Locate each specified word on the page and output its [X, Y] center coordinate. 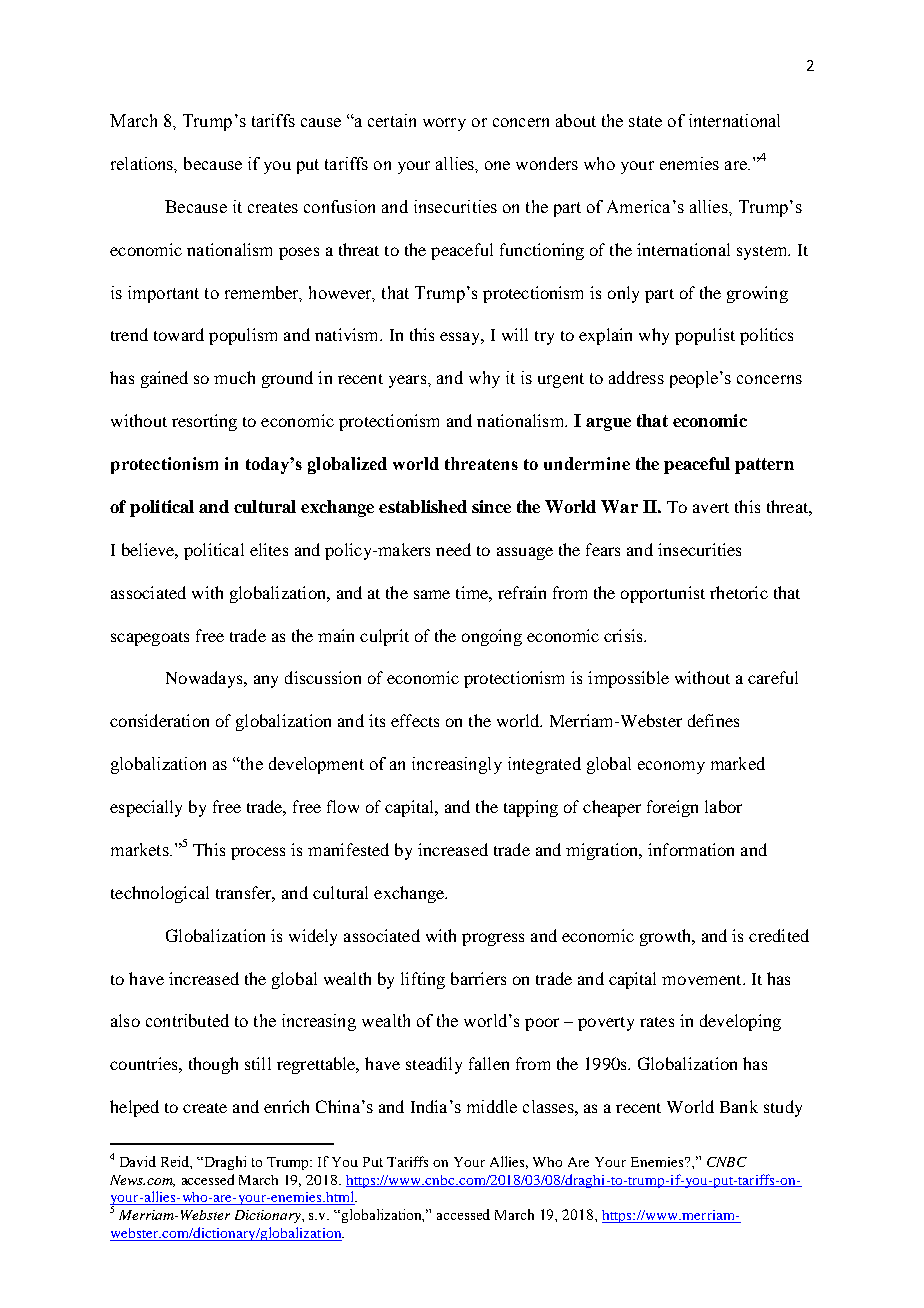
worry [444, 124]
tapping [531, 808]
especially [146, 808]
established [423, 506]
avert [711, 508]
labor [723, 806]
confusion [339, 206]
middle [492, 1106]
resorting [204, 422]
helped [134, 1108]
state [645, 121]
